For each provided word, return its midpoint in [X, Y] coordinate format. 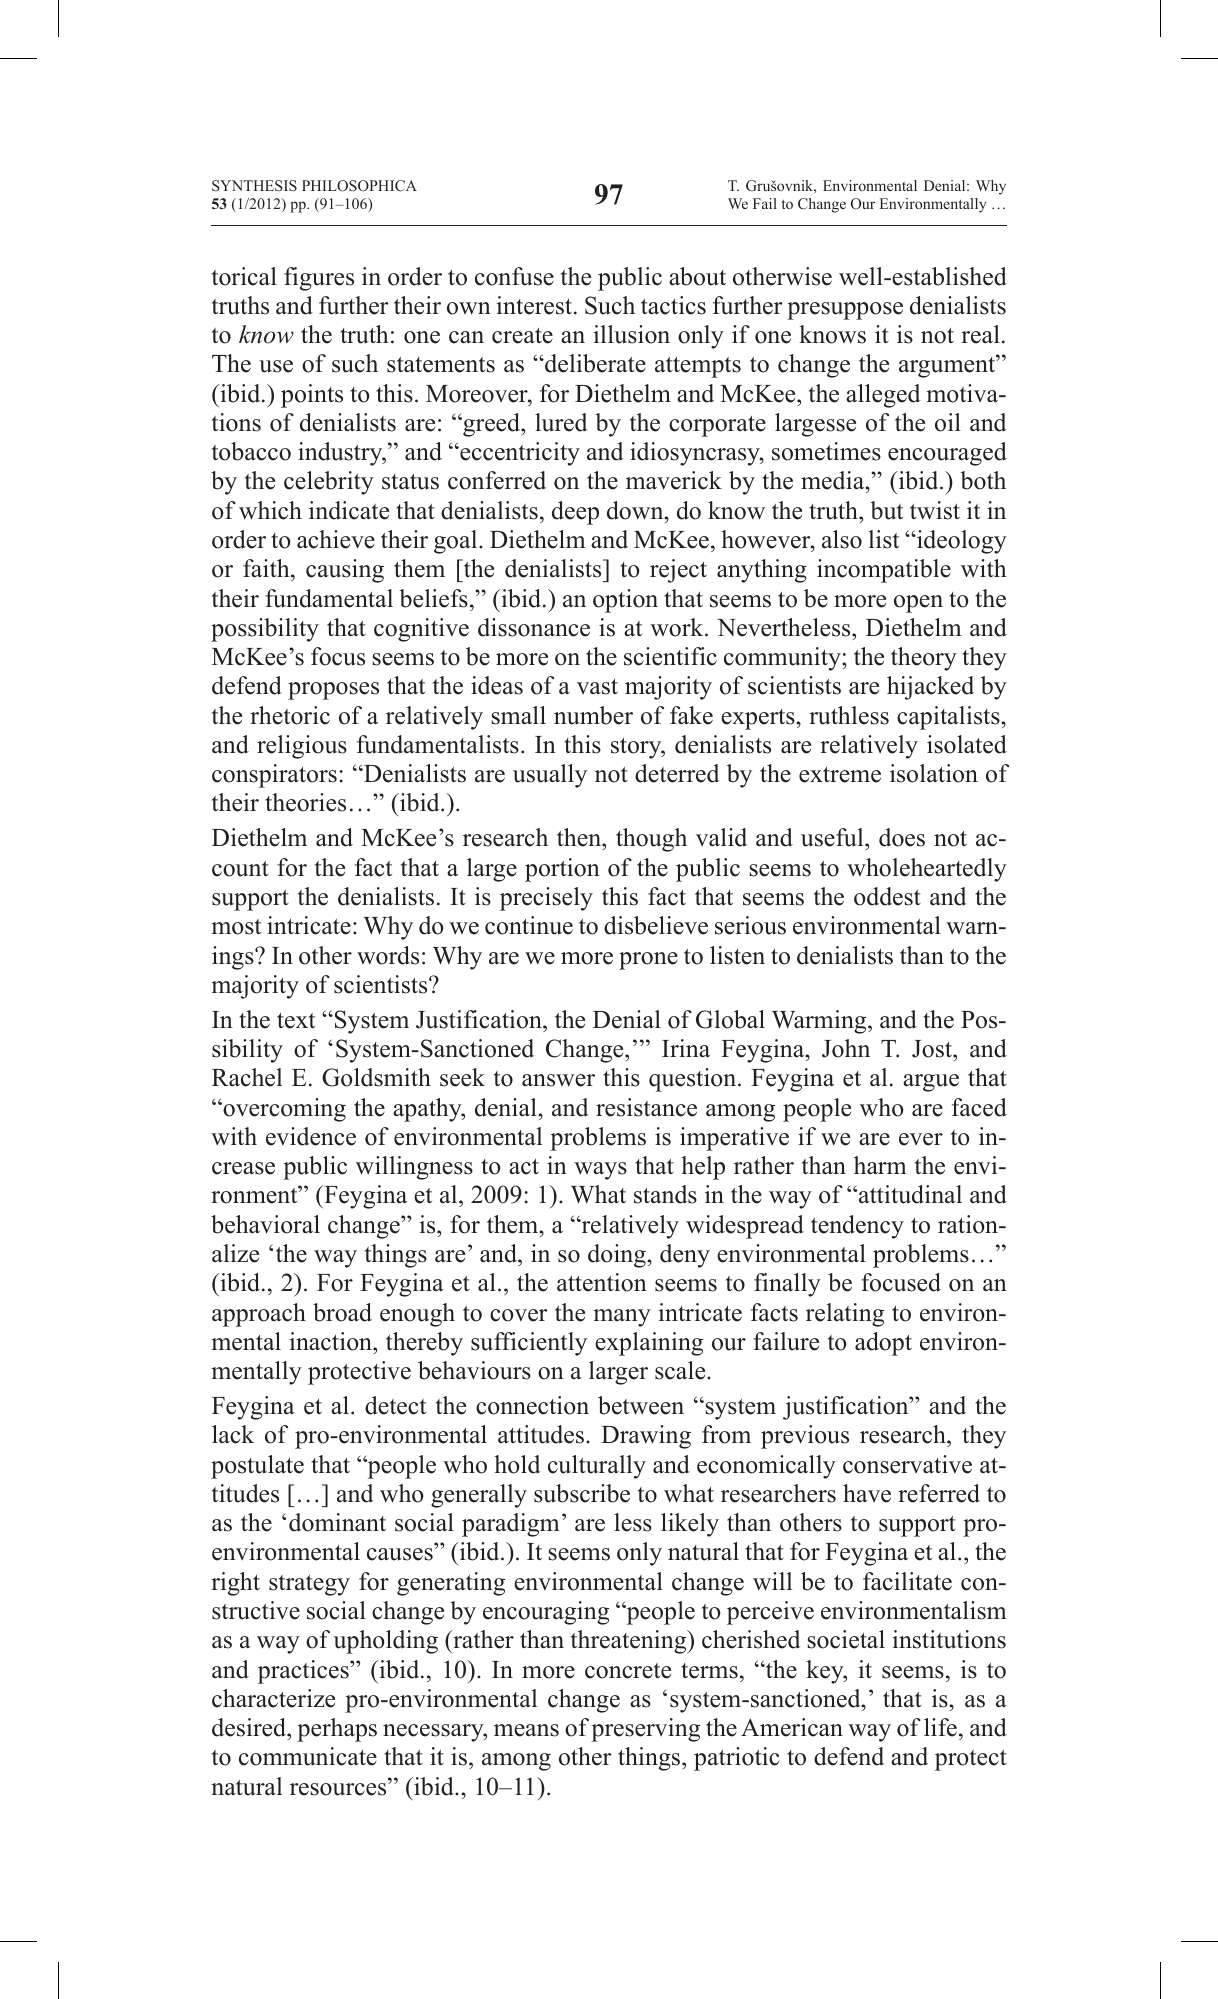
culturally [597, 1467]
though [651, 840]
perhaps [337, 1730]
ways [600, 1171]
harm [880, 1165]
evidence [311, 1136]
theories [305, 802]
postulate [257, 1467]
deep [575, 513]
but [886, 510]
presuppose [845, 311]
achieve [336, 539]
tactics [673, 305]
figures [319, 279]
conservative [907, 1464]
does [902, 837]
